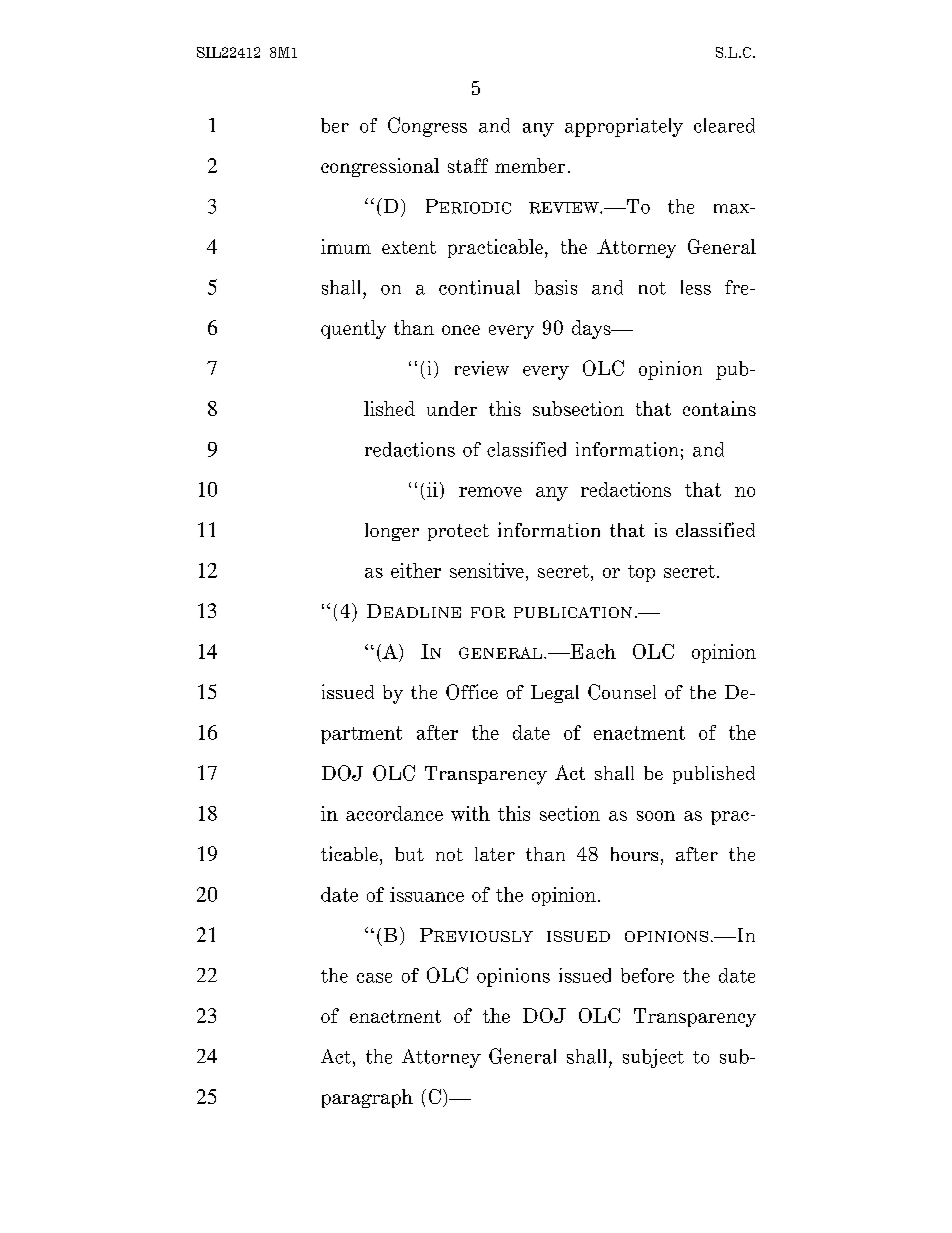  I want to click on case, so click(374, 978).
